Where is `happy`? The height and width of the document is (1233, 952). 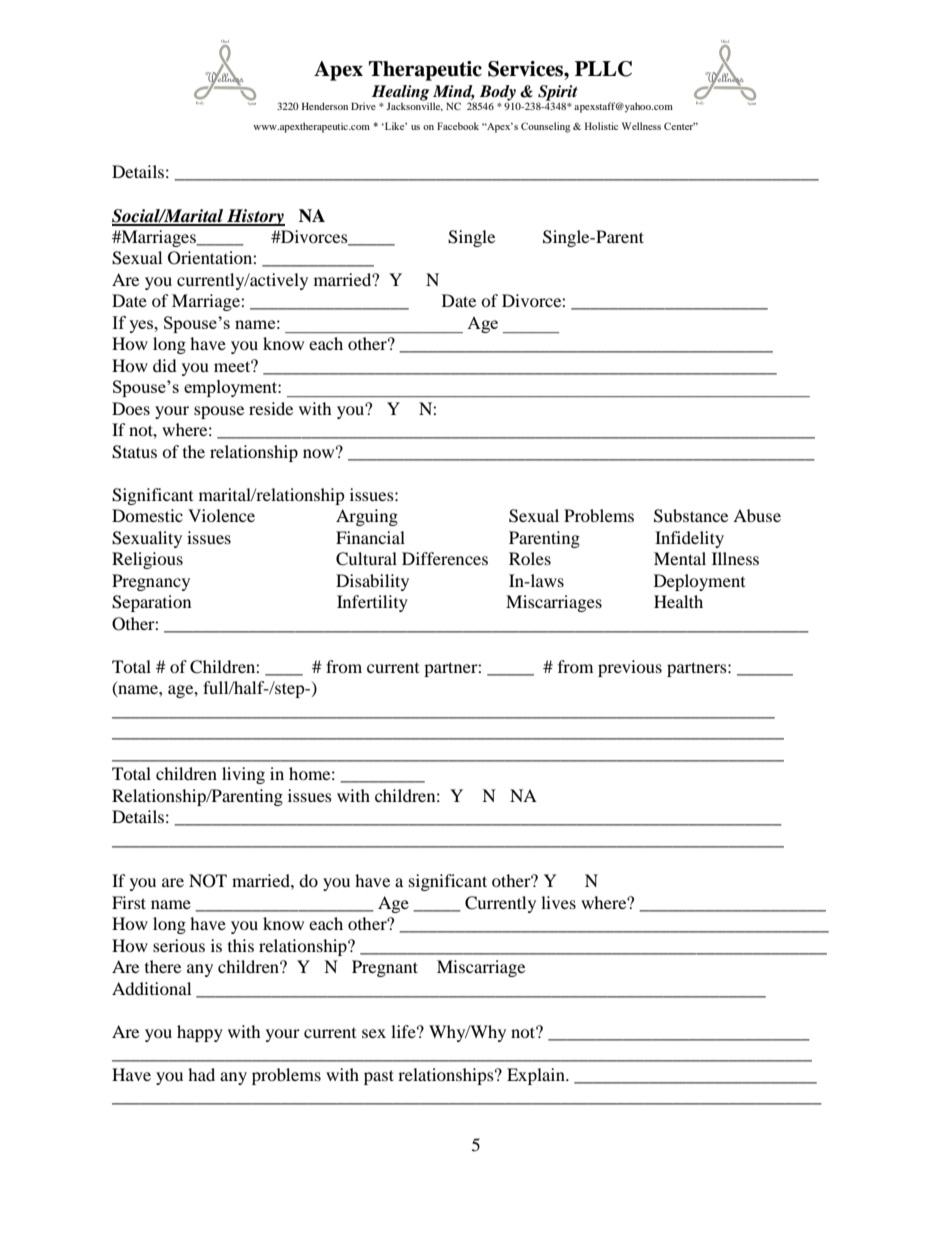
happy is located at coordinates (200, 1033).
